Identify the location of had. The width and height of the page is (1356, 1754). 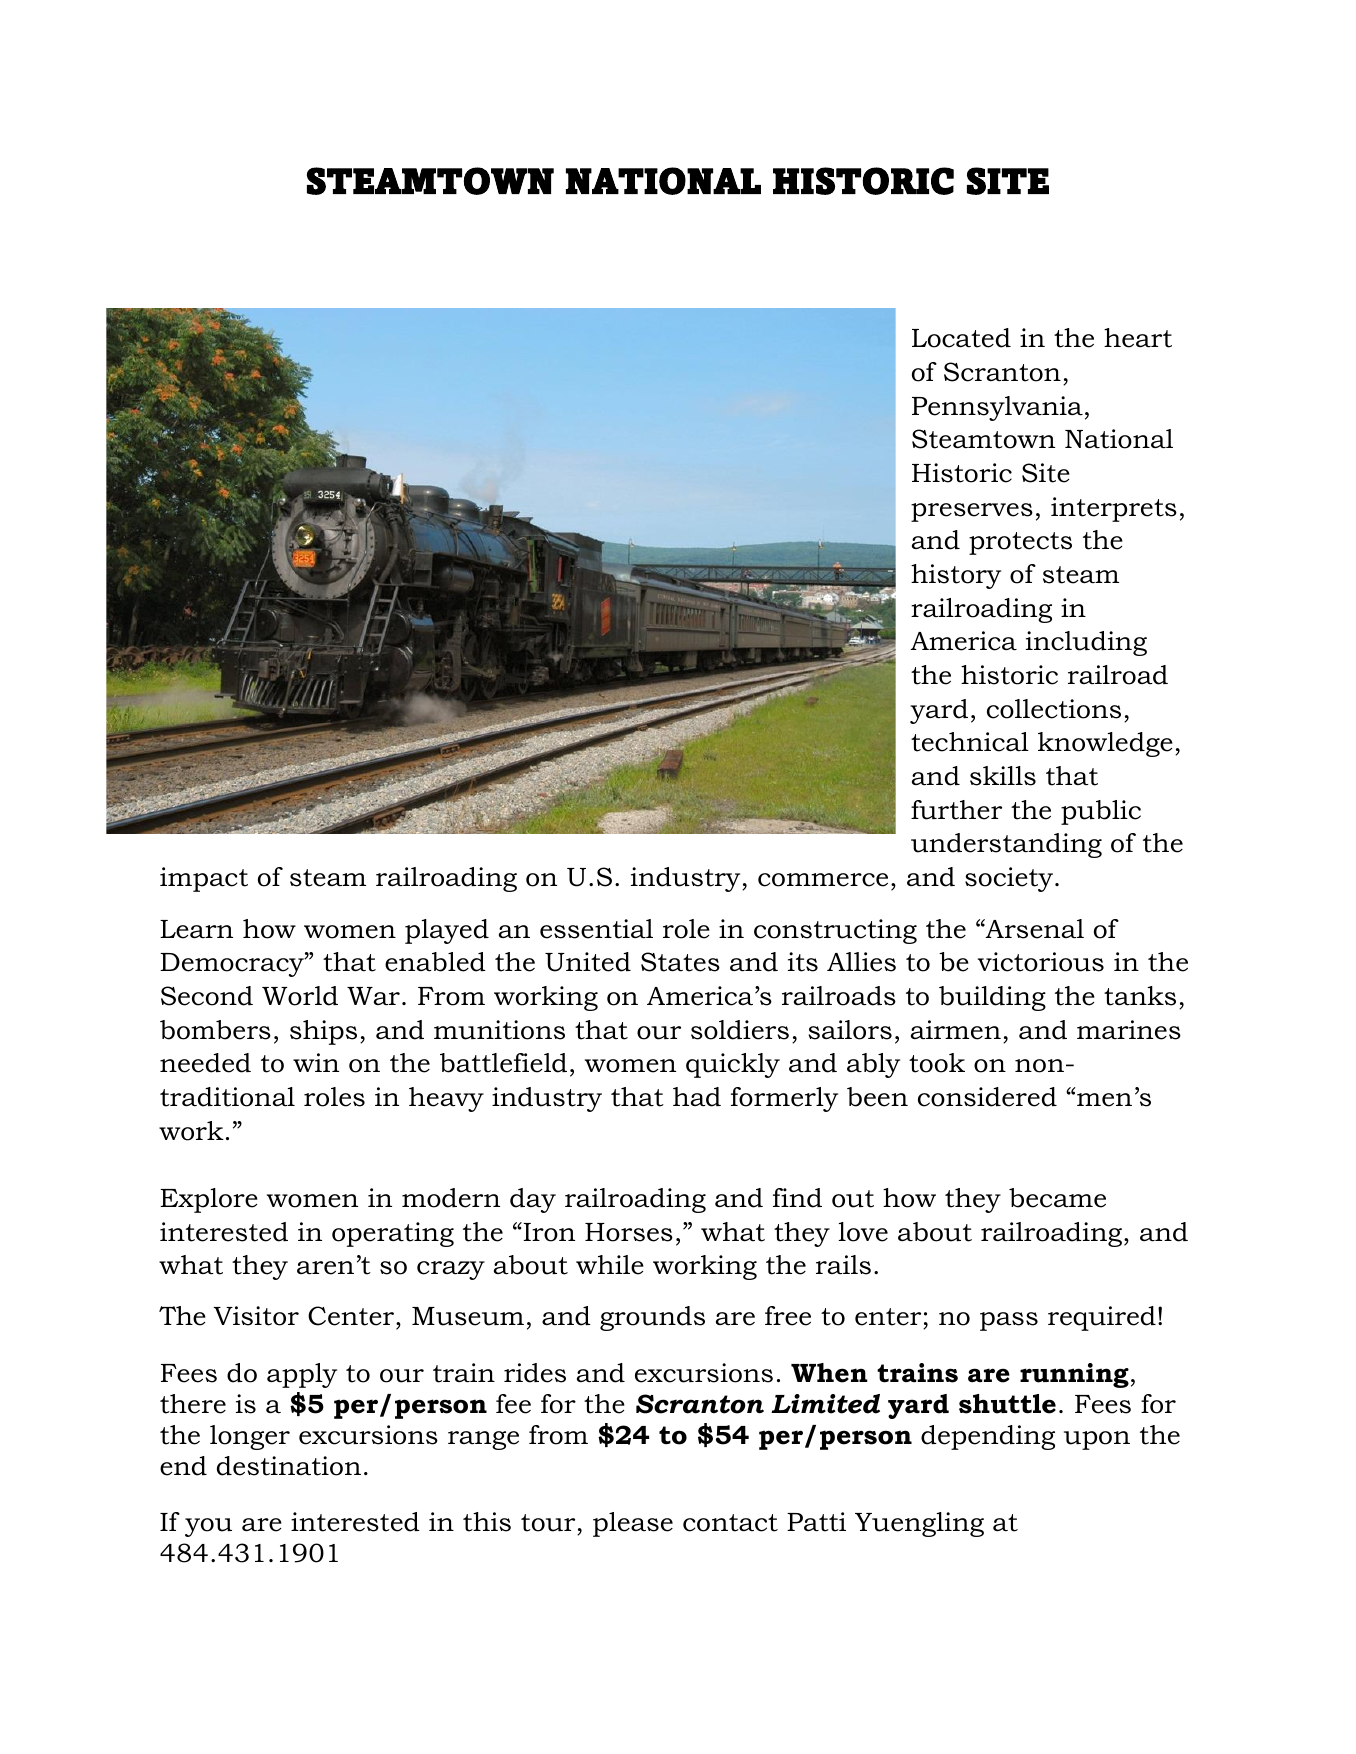
(697, 1097).
